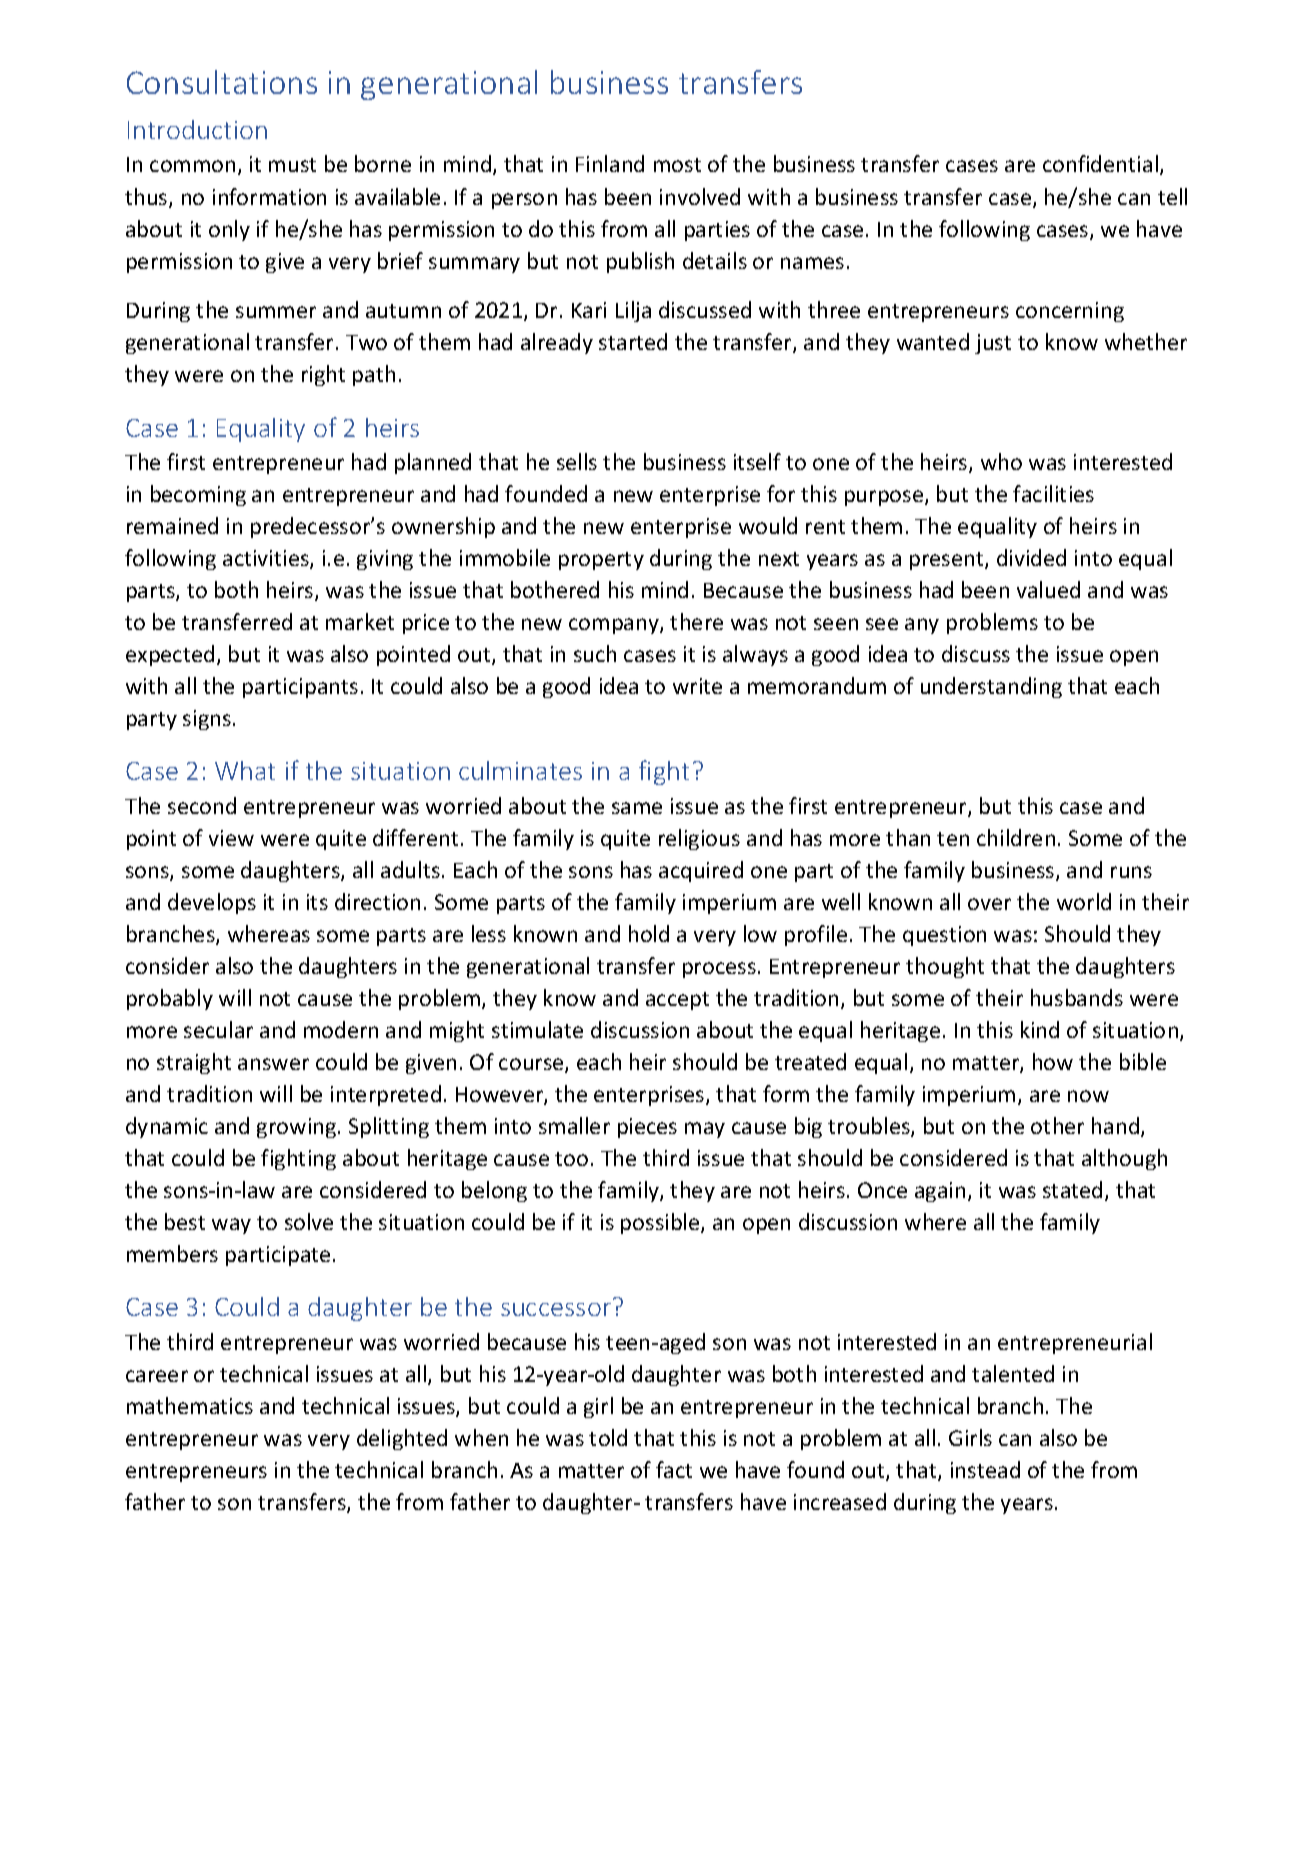 The width and height of the screenshot is (1316, 1861). What do you see at coordinates (402, 1439) in the screenshot?
I see `delighted` at bounding box center [402, 1439].
